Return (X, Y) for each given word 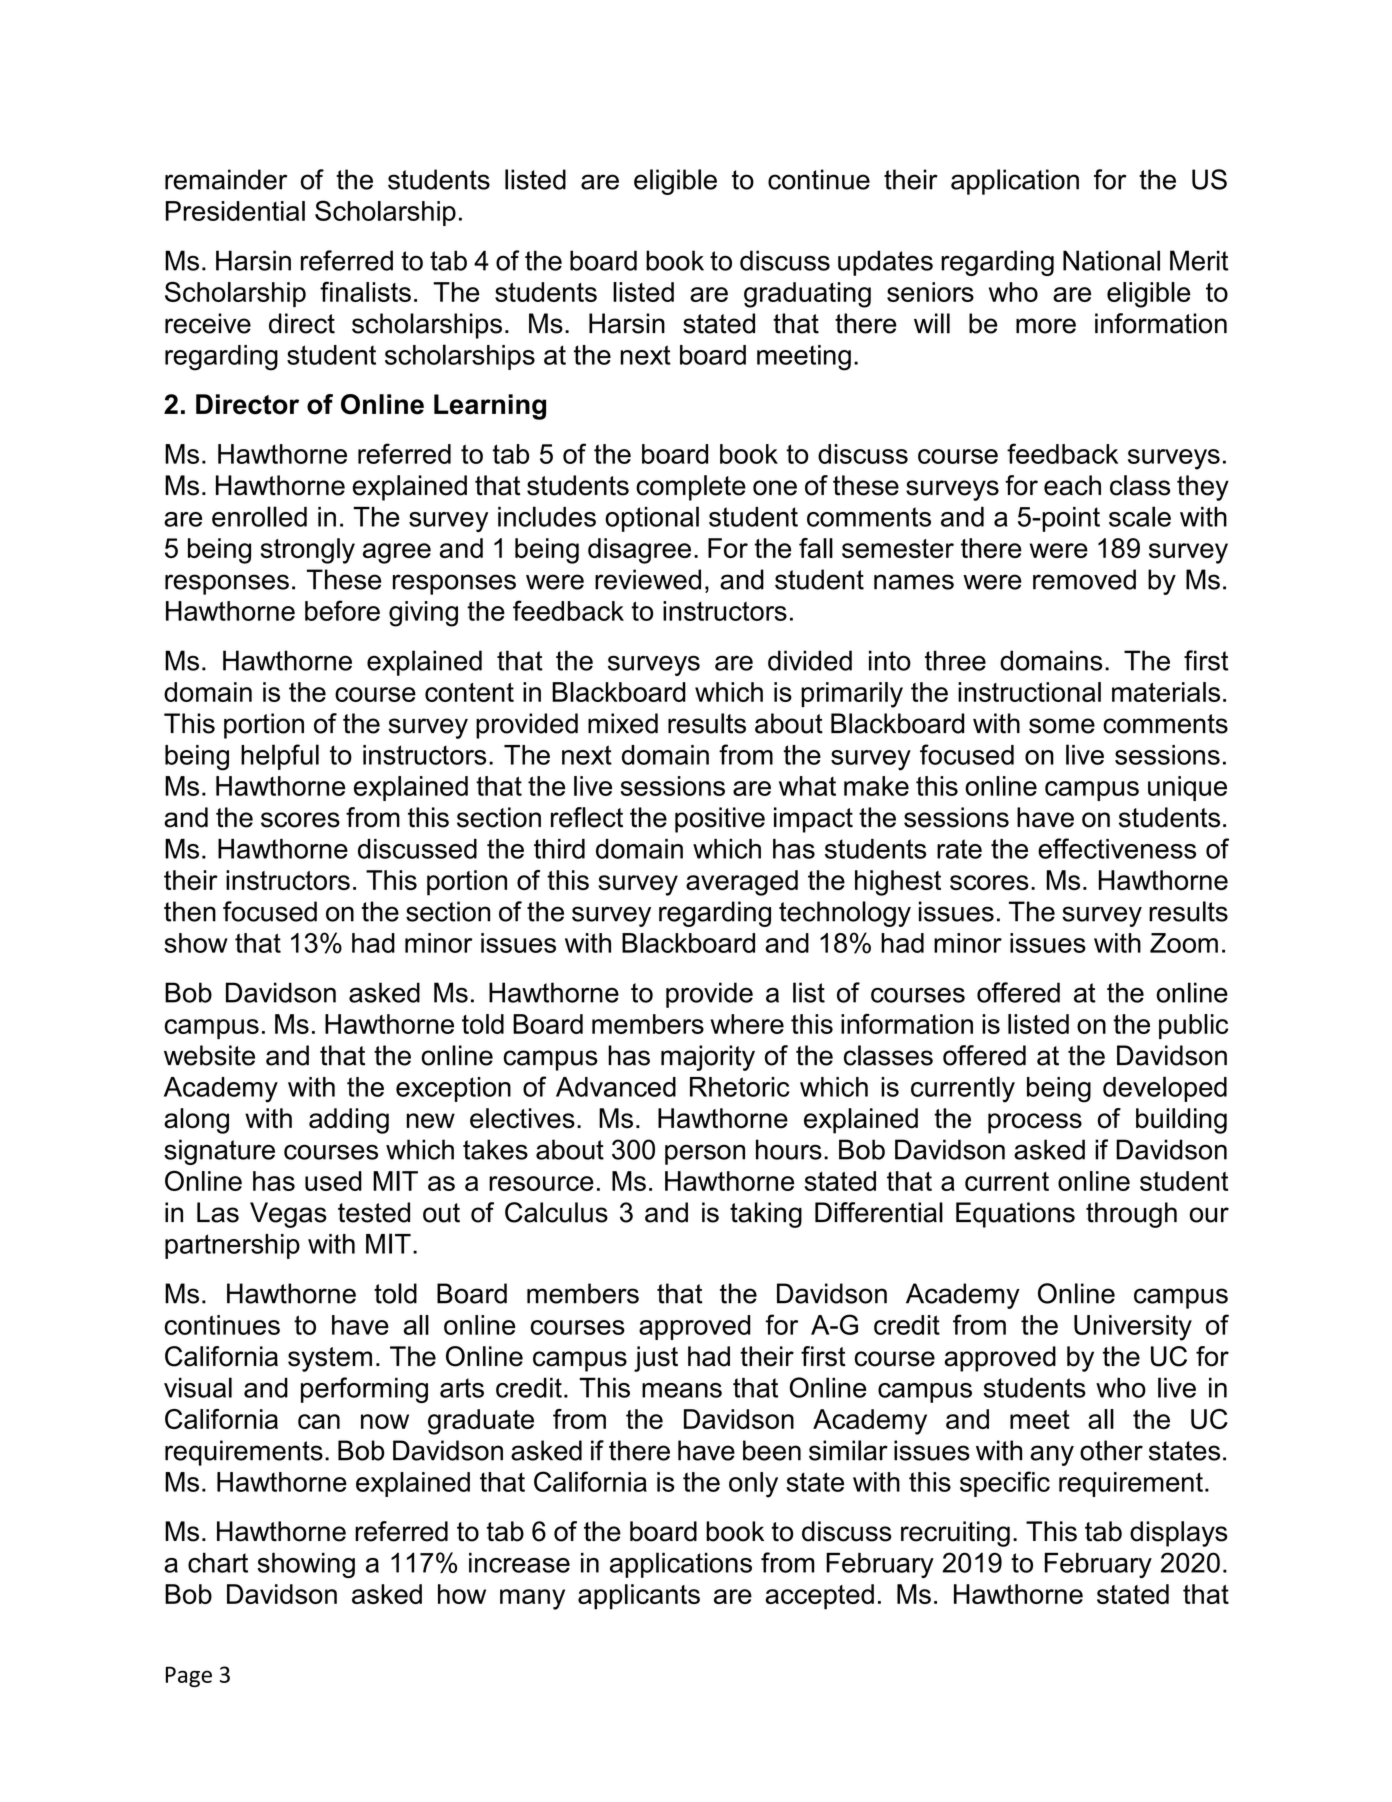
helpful (280, 757)
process (1035, 1123)
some (1062, 726)
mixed (623, 723)
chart (218, 1562)
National (1111, 260)
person (705, 1154)
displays (1179, 1534)
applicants (639, 1597)
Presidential (235, 211)
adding (349, 1121)
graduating (807, 295)
